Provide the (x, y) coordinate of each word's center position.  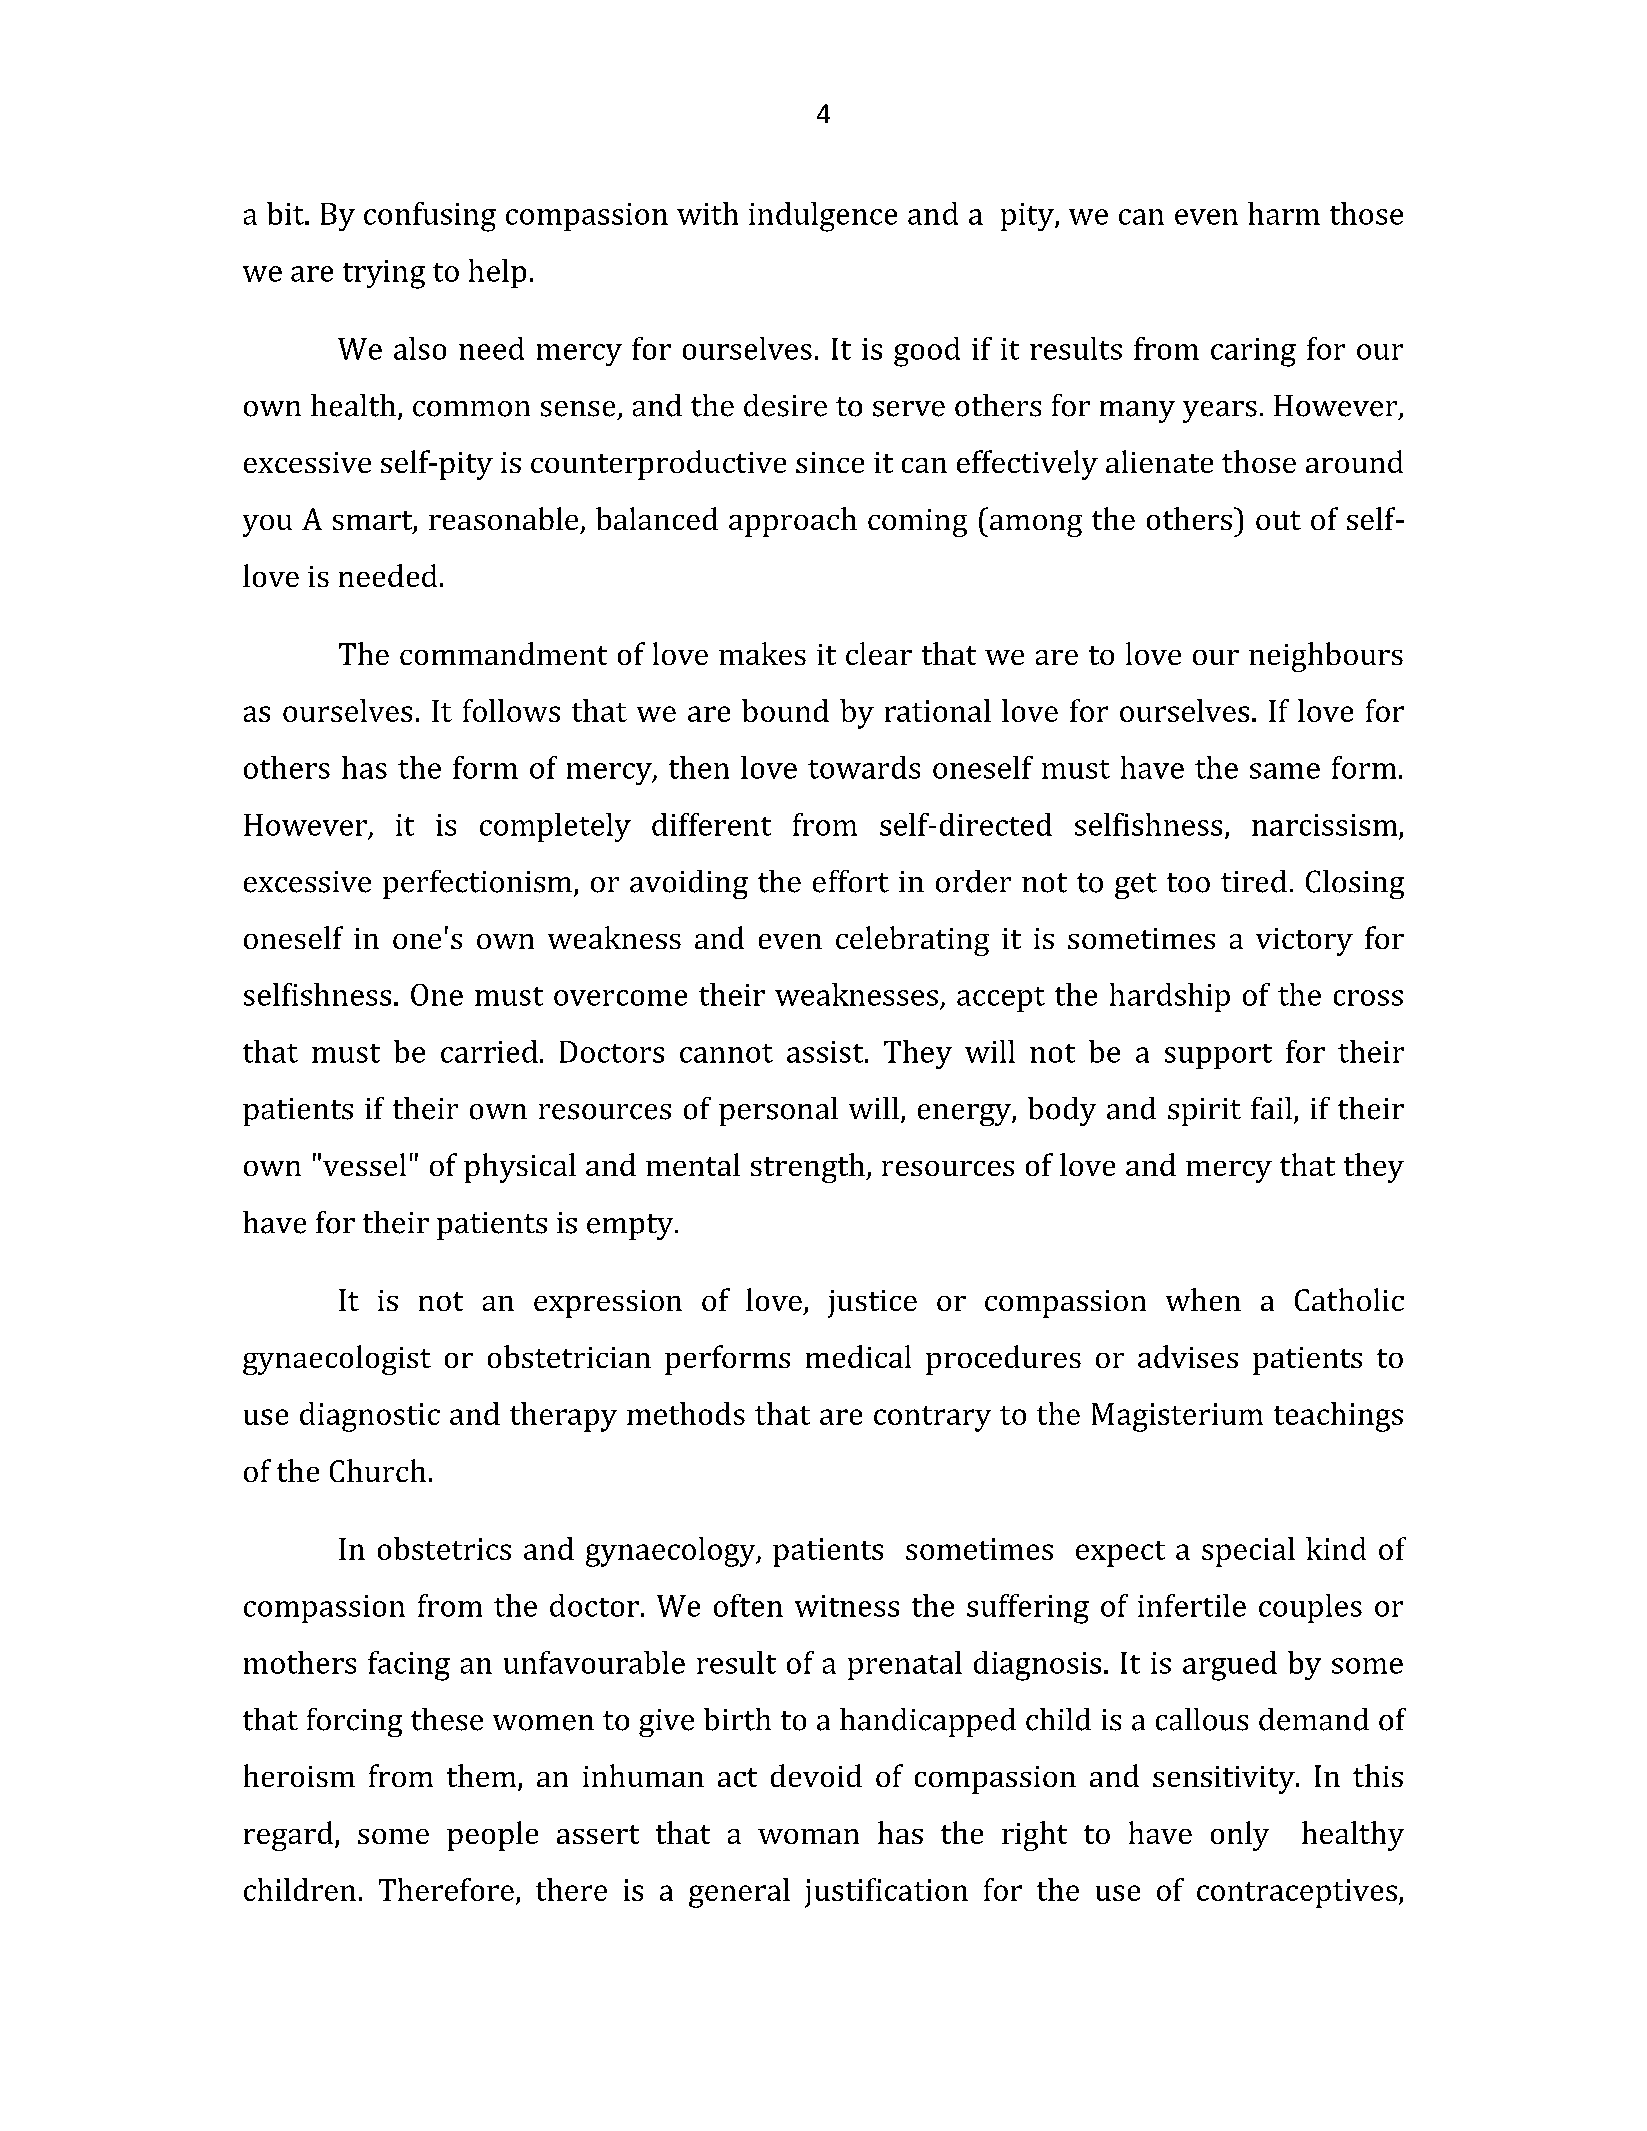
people (492, 1836)
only (1240, 1836)
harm (1284, 213)
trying (384, 274)
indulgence (823, 217)
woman (808, 1836)
